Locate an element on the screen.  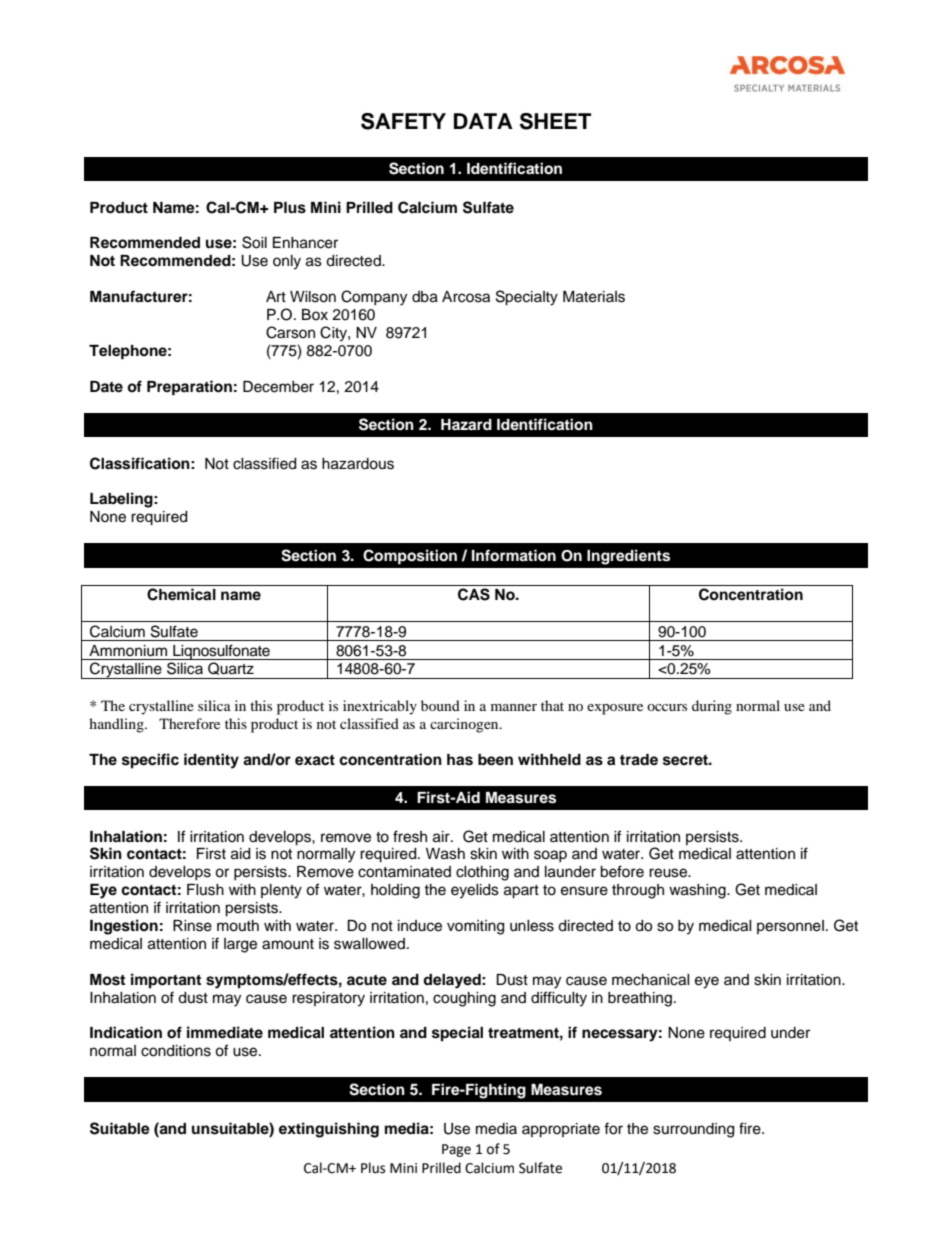
through is located at coordinates (638, 891).
